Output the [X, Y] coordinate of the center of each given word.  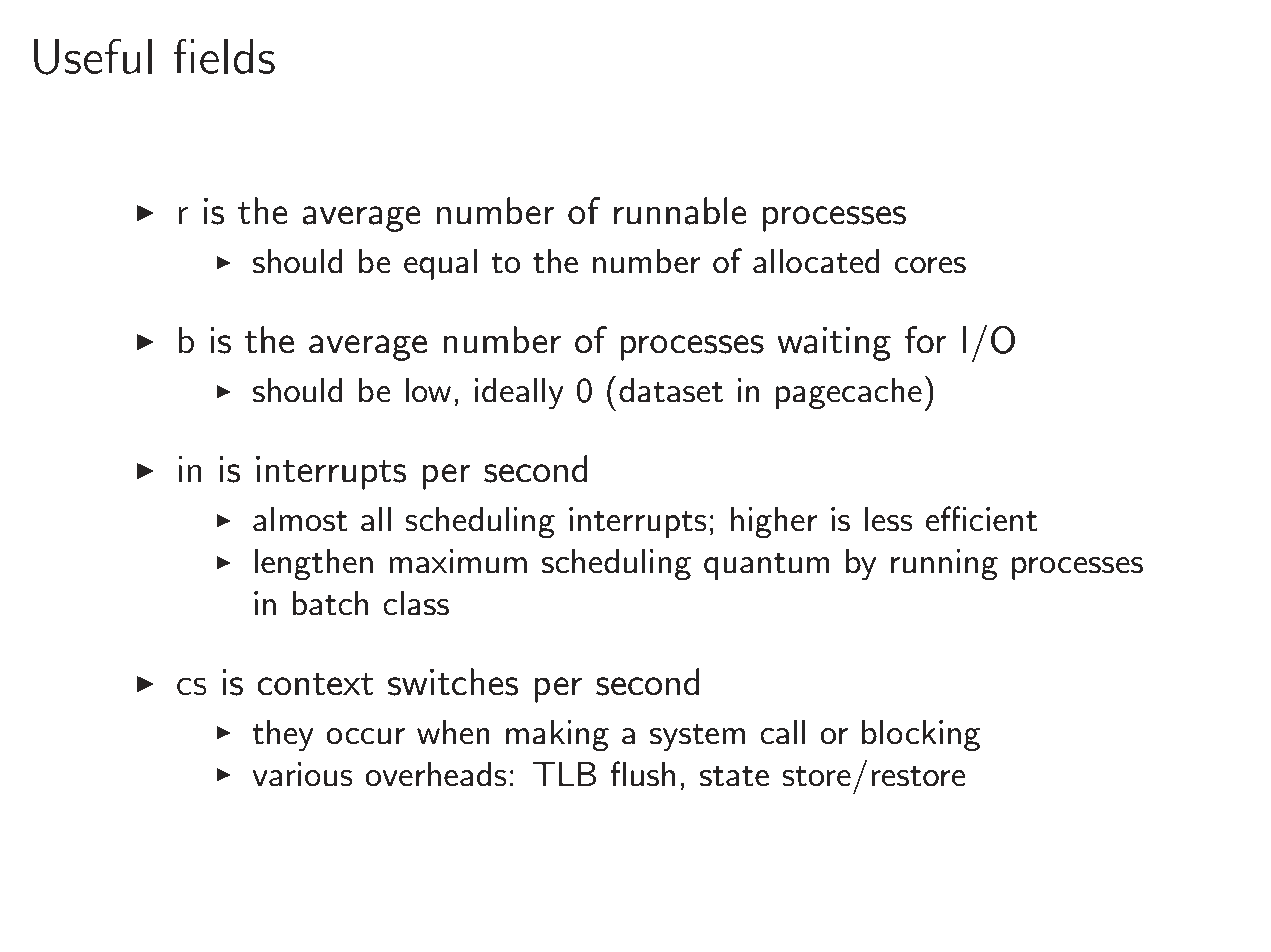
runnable [680, 211]
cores [930, 265]
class [416, 603]
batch [330, 603]
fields [224, 56]
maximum [458, 561]
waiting [834, 344]
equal [440, 264]
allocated [816, 261]
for [926, 340]
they [283, 735]
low [428, 390]
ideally [519, 393]
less [889, 519]
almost [300, 519]
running [944, 565]
